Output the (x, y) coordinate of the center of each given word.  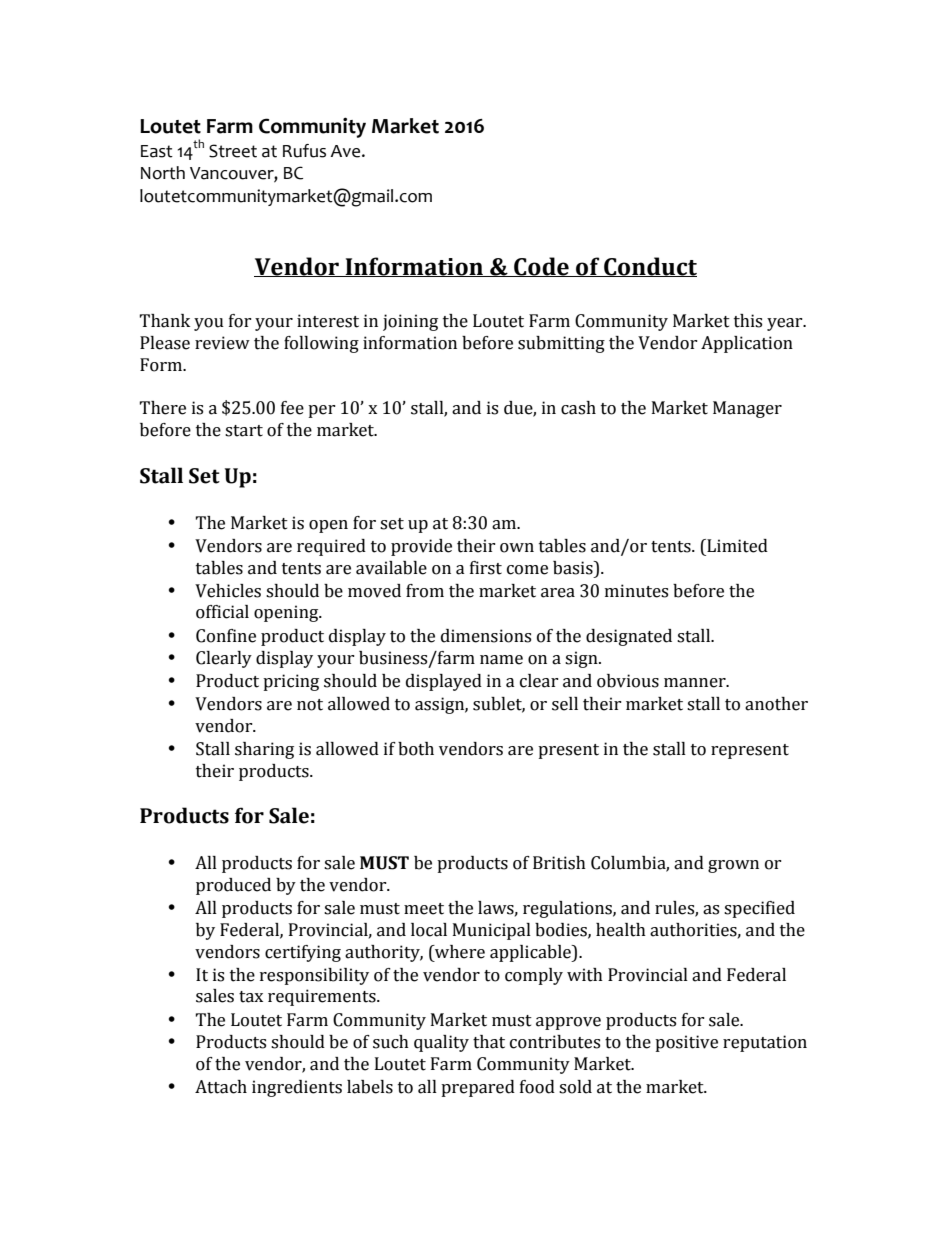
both (416, 749)
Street (233, 151)
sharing (264, 750)
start (244, 431)
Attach (221, 1087)
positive (686, 1043)
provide (421, 547)
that (489, 1042)
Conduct (649, 267)
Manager (747, 409)
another (776, 704)
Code (541, 267)
